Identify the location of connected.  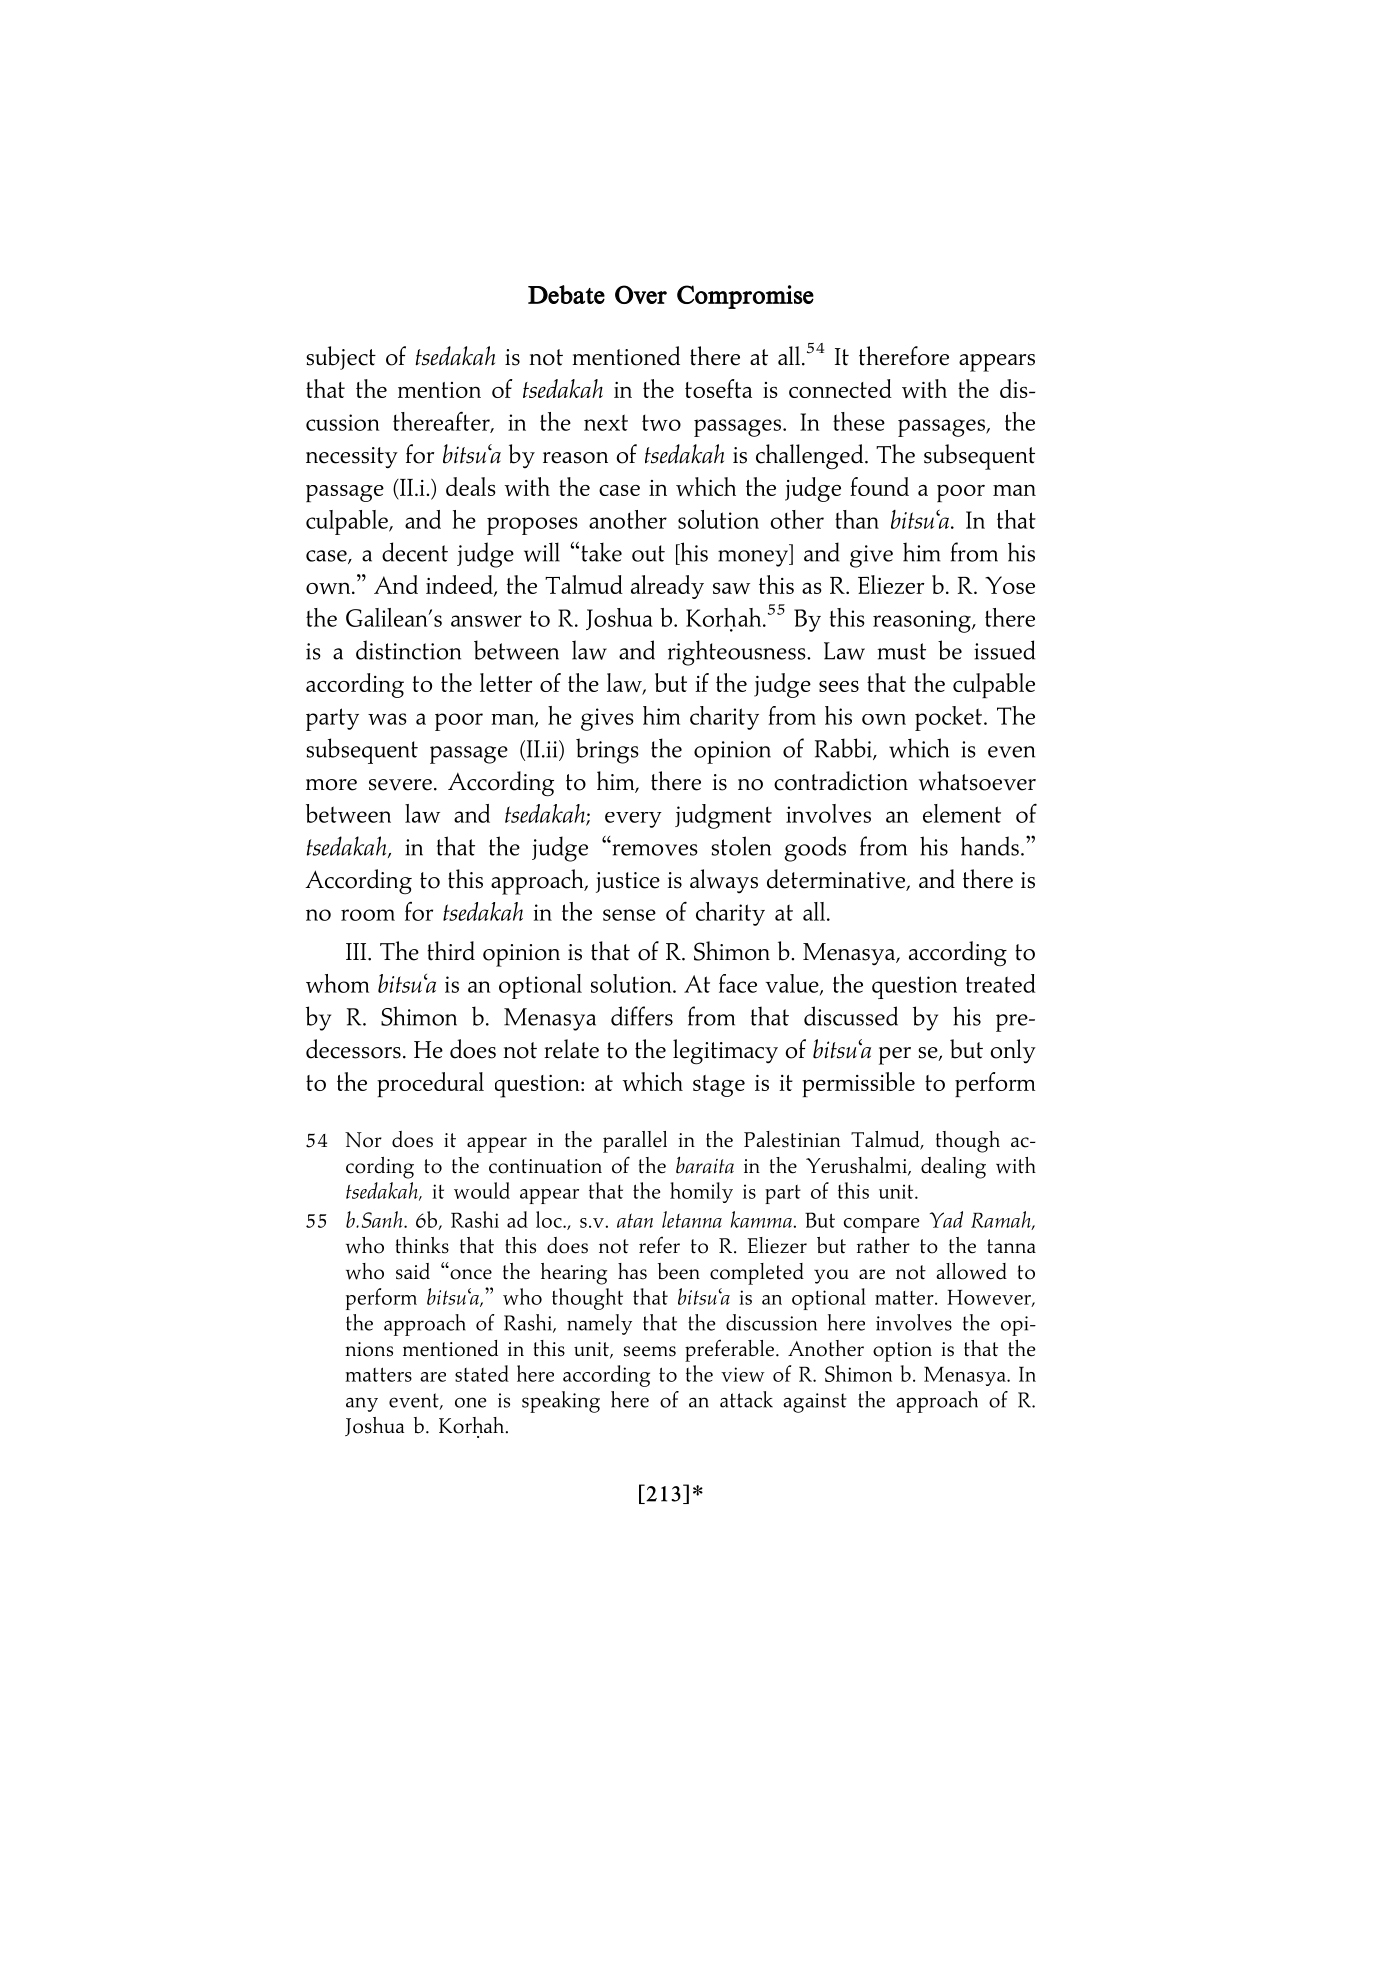
(840, 388).
